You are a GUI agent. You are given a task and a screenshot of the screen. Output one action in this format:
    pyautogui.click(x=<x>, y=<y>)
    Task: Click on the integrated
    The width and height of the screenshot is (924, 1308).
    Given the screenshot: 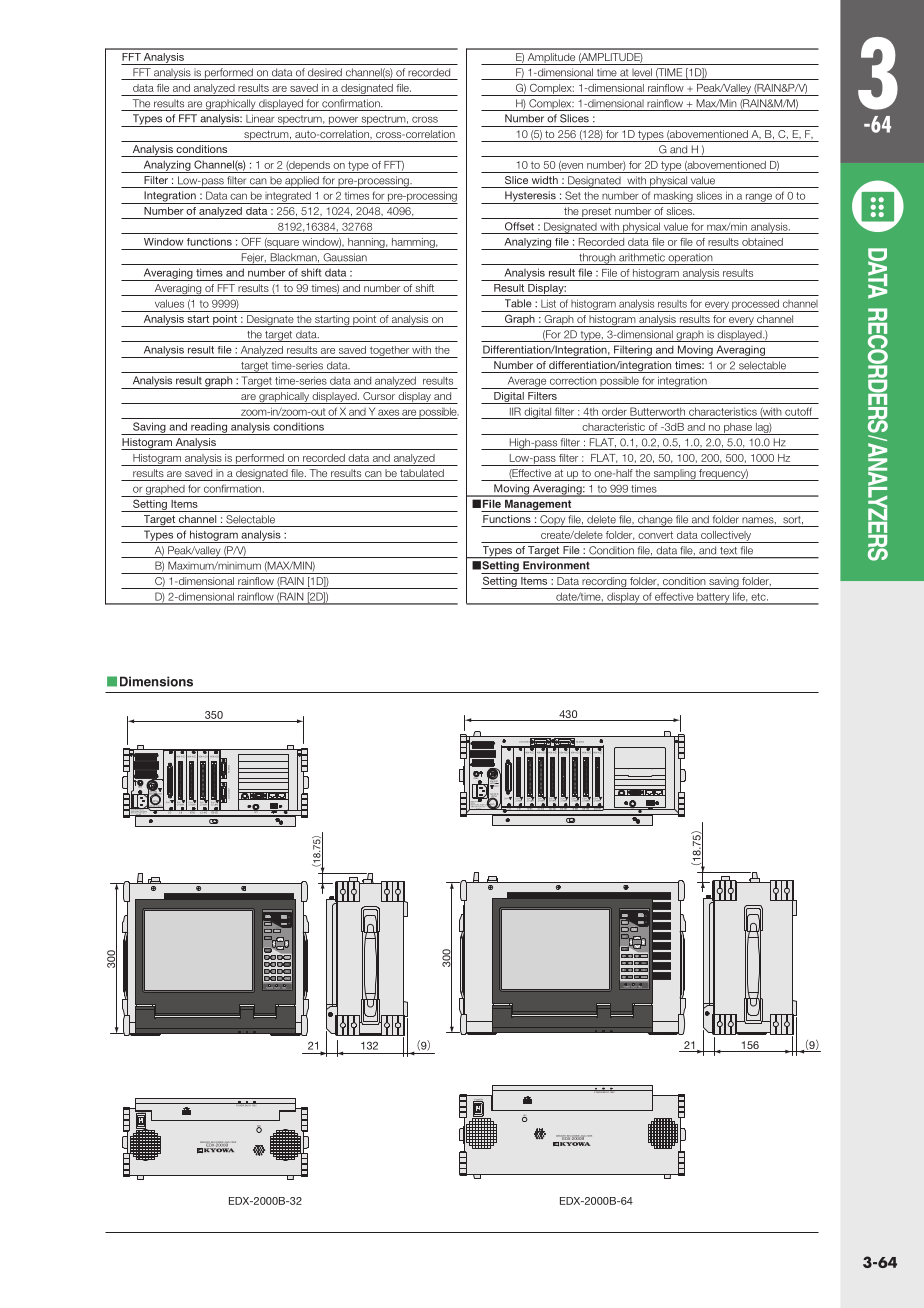 What is the action you would take?
    pyautogui.click(x=288, y=197)
